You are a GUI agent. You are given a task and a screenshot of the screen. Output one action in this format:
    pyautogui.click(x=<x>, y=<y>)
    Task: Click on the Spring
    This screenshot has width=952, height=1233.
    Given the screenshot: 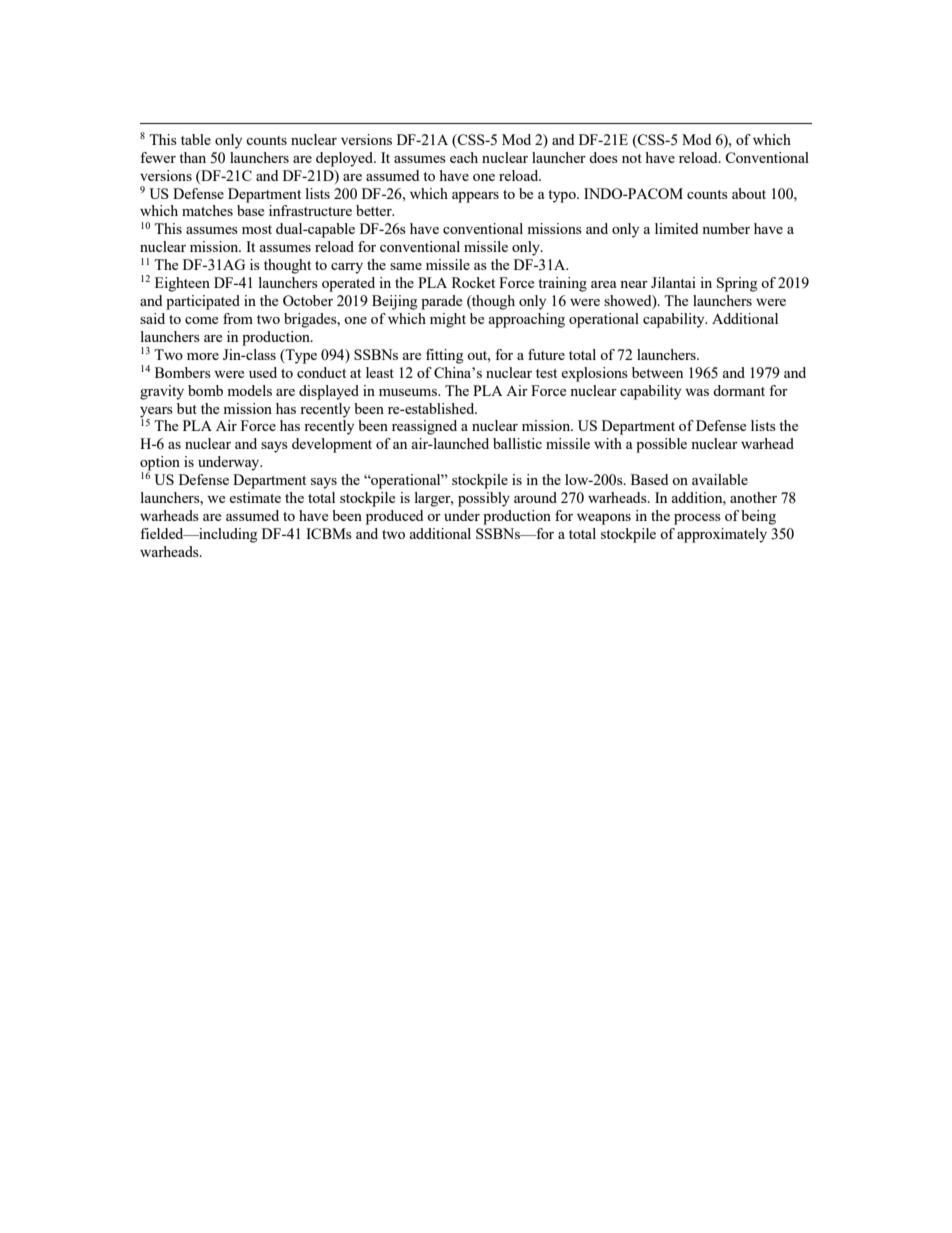 What is the action you would take?
    pyautogui.click(x=737, y=284)
